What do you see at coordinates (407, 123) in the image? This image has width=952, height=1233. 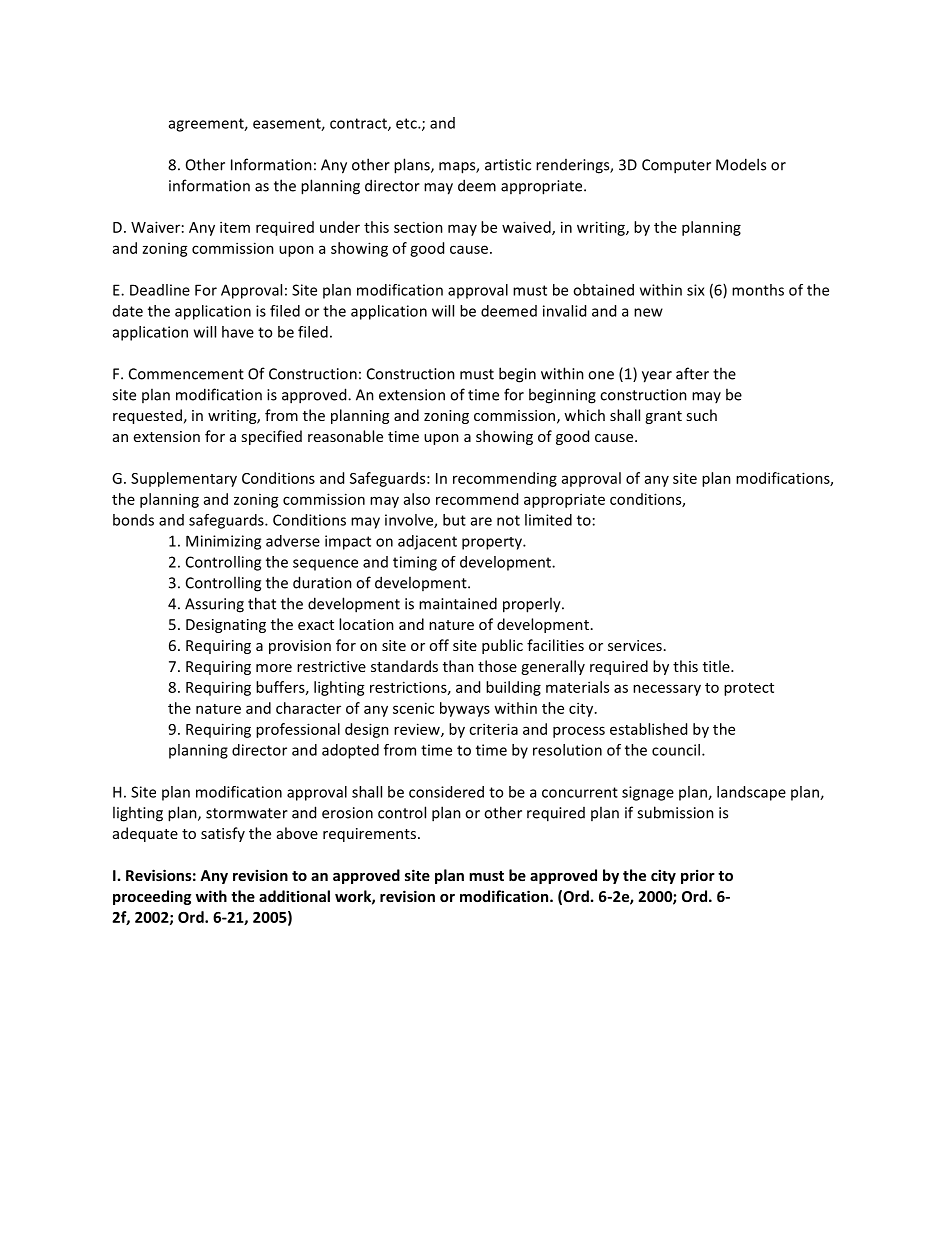 I see `etc` at bounding box center [407, 123].
